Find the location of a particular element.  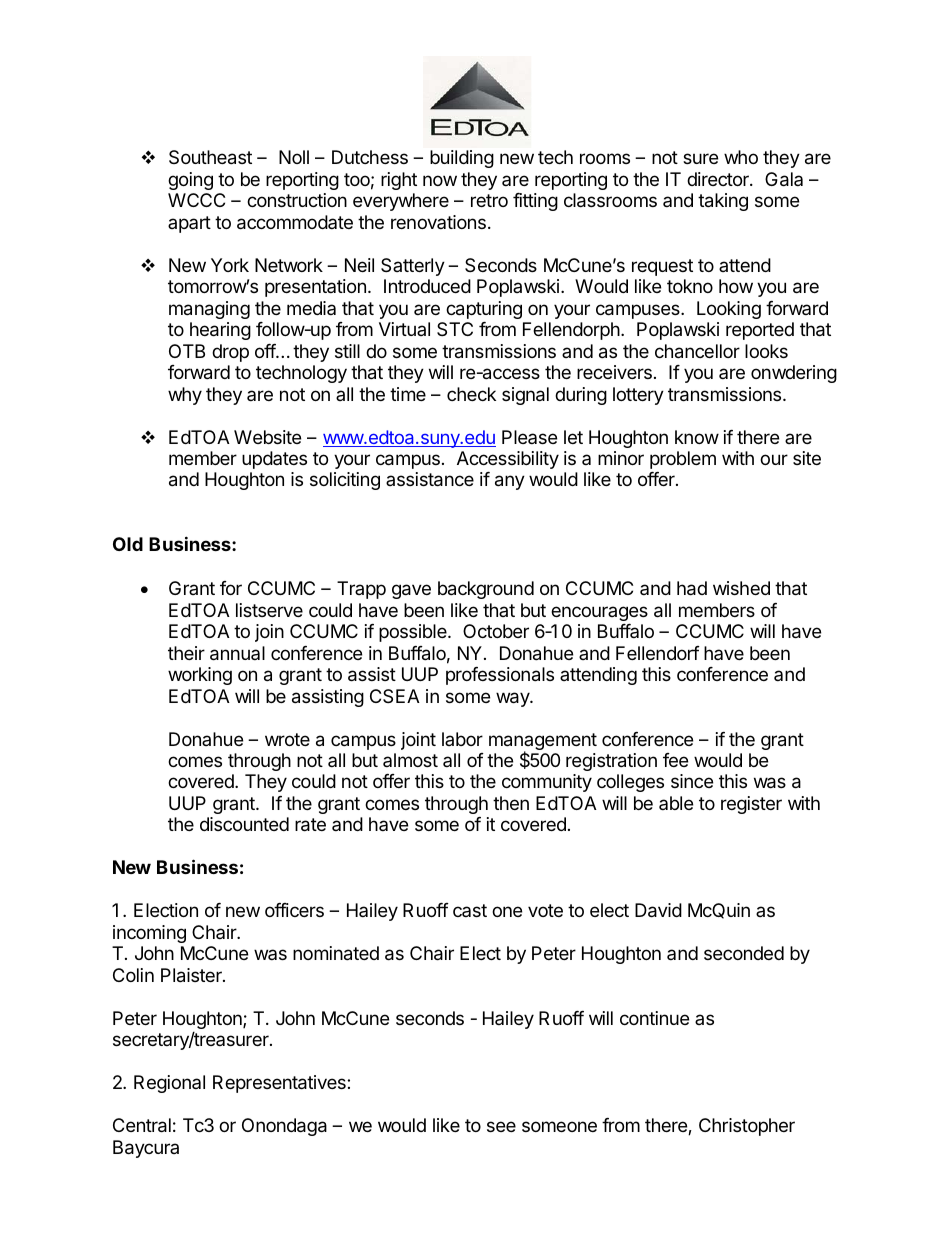

October is located at coordinates (496, 631).
